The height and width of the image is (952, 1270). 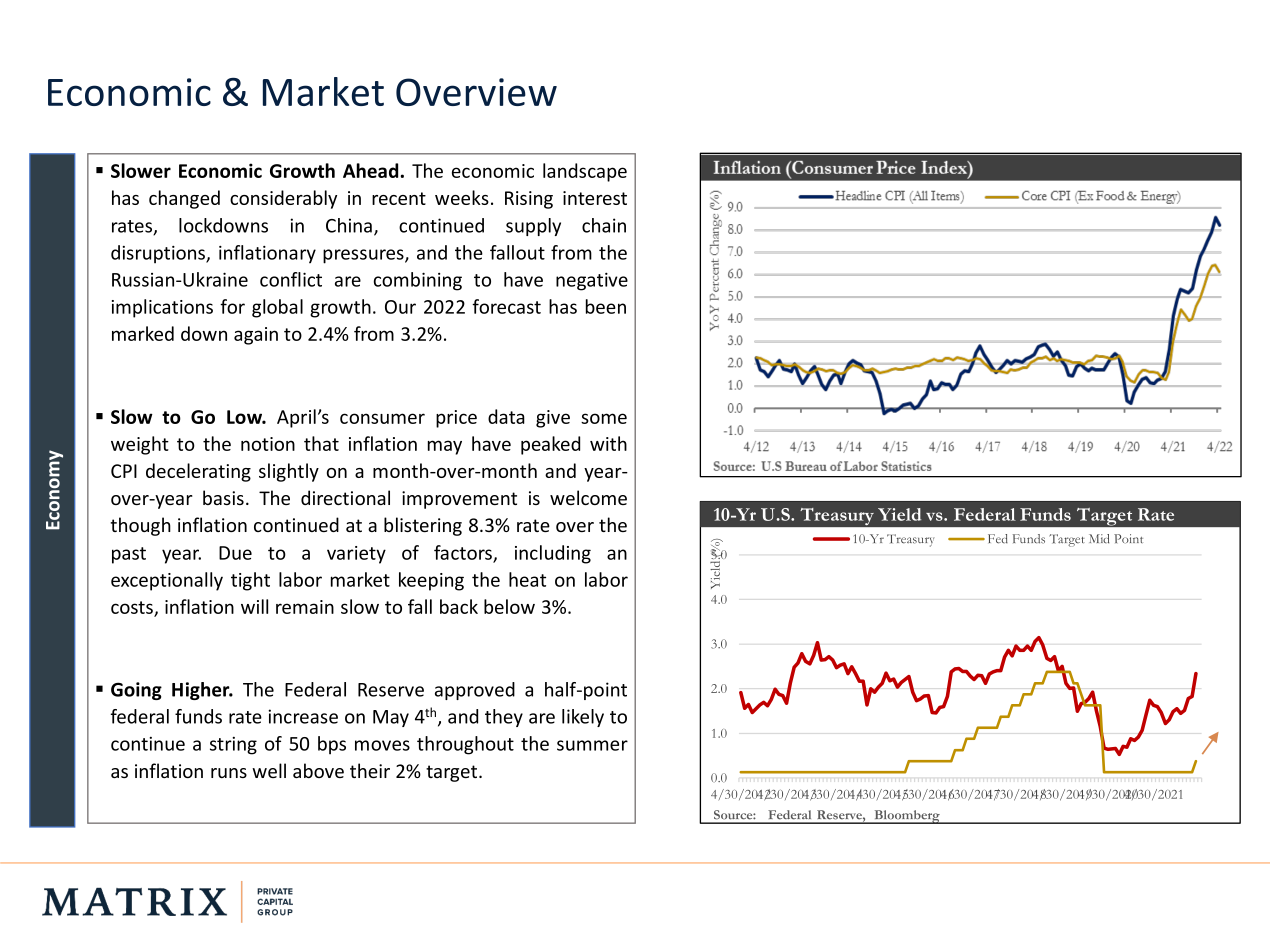 What do you see at coordinates (1099, 539) in the image?
I see `Mid` at bounding box center [1099, 539].
